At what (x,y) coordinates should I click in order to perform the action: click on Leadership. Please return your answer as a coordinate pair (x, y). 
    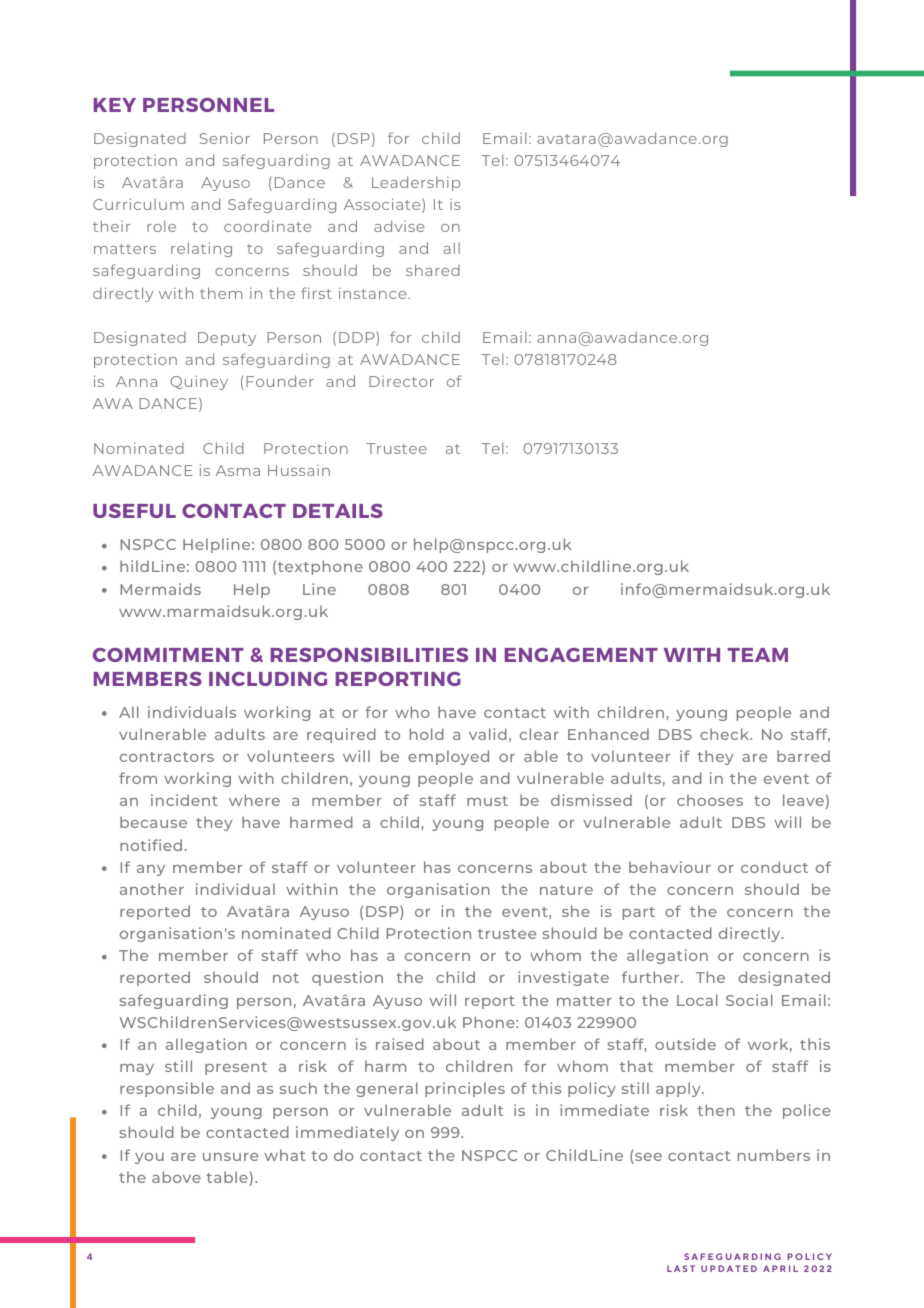
    Looking at the image, I should click on (416, 183).
